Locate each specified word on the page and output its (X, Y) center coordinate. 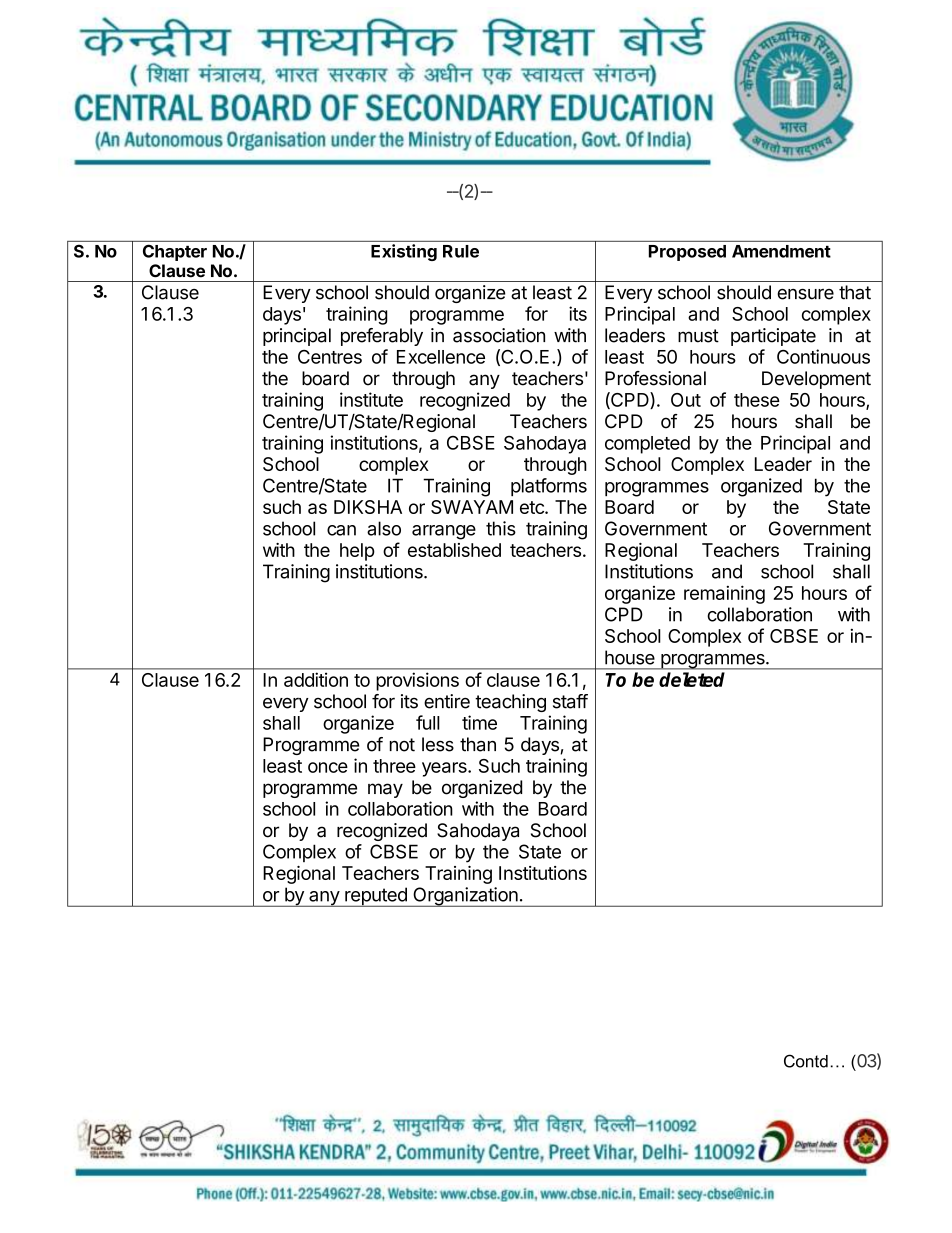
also (384, 528)
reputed (376, 897)
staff (570, 701)
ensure (805, 294)
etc (533, 507)
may (385, 790)
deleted (692, 679)
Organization (465, 897)
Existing (404, 252)
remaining (724, 594)
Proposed (687, 253)
